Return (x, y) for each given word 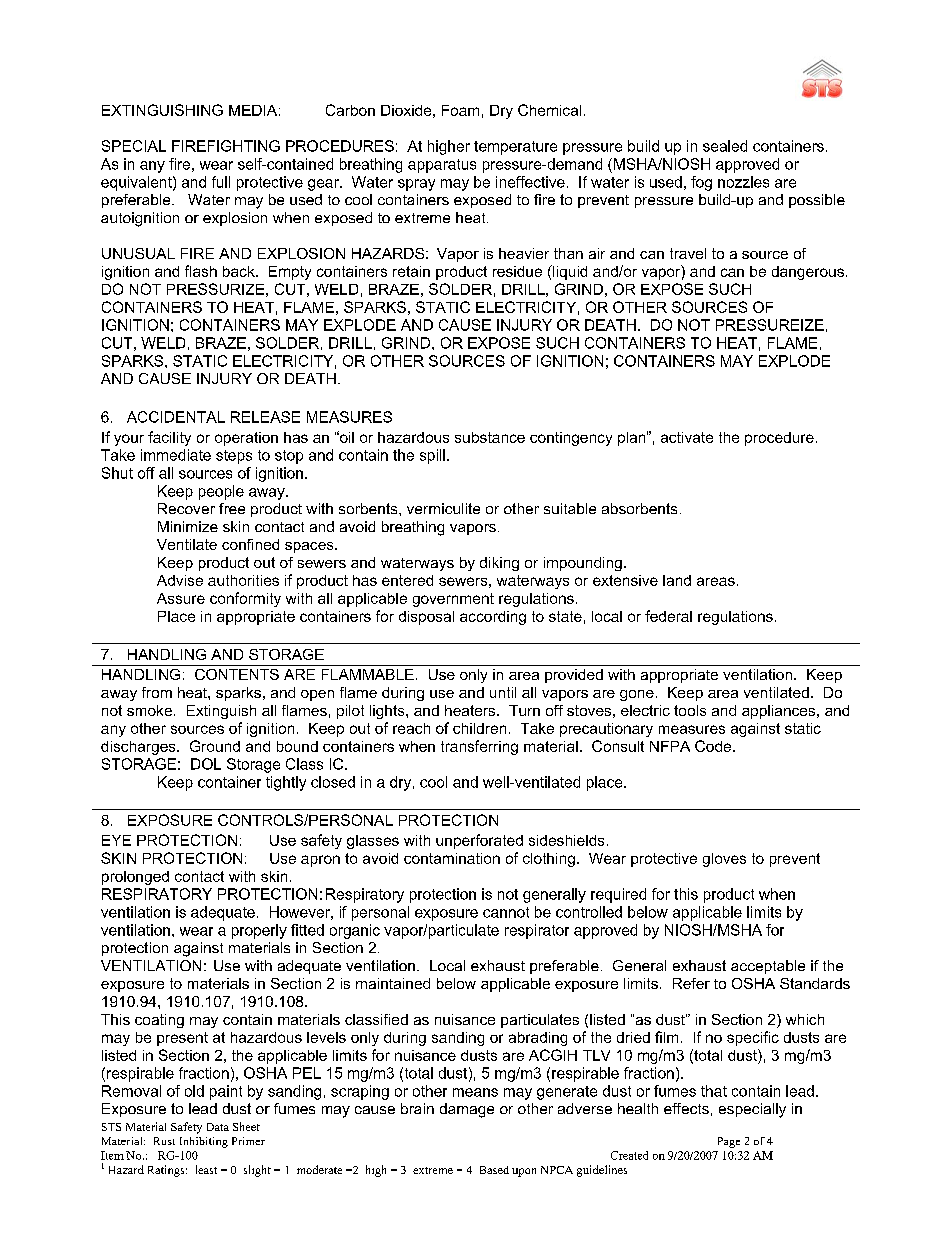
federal (668, 616)
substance (490, 437)
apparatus (442, 166)
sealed (725, 146)
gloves (724, 860)
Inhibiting (204, 1142)
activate (687, 437)
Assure (181, 598)
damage (467, 1110)
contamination (452, 858)
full (221, 182)
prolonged (135, 878)
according (493, 618)
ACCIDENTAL (176, 417)
